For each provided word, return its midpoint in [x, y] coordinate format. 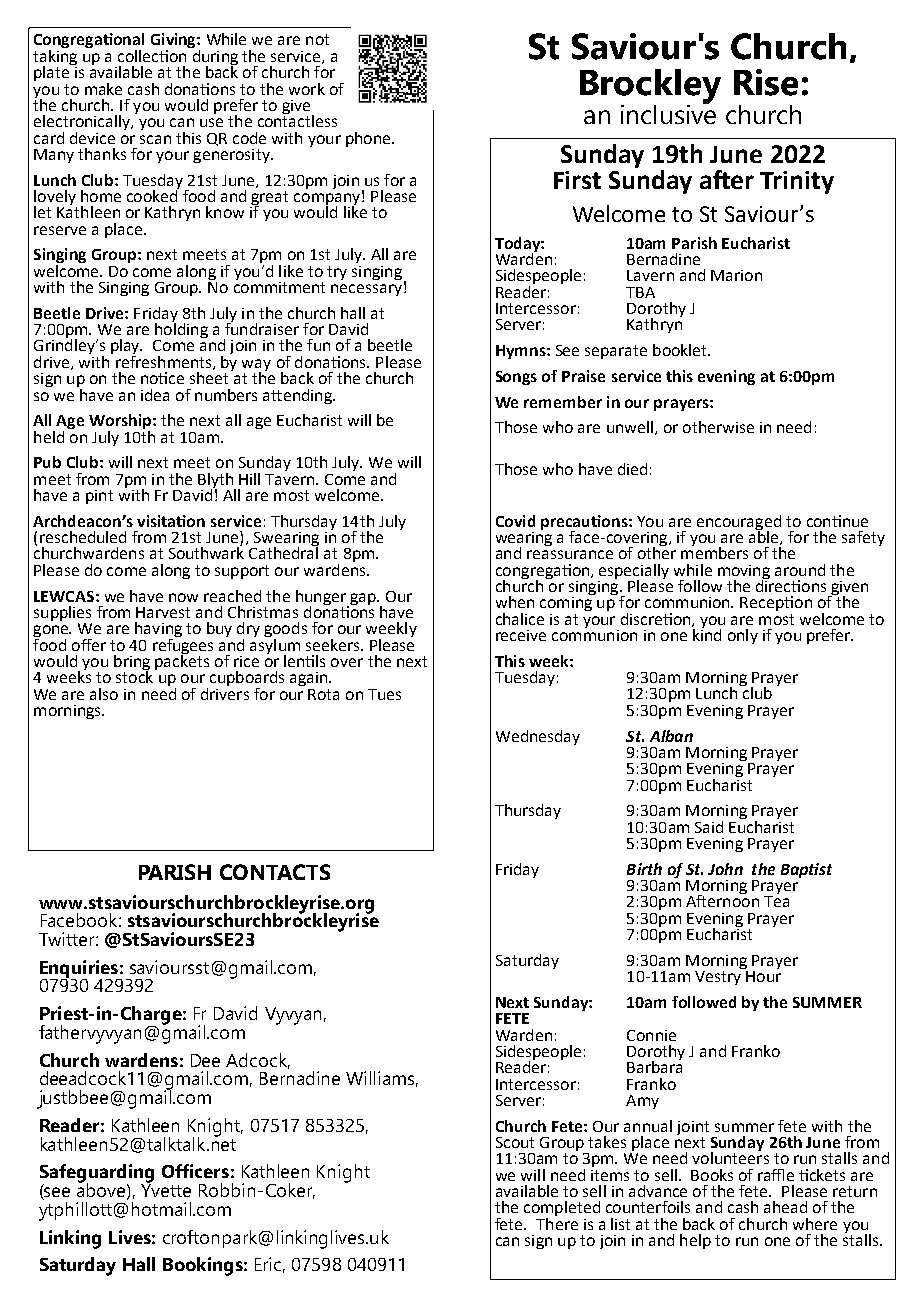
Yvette [166, 1189]
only [743, 636]
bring [132, 664]
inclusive [668, 113]
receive [521, 635]
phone [369, 139]
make [103, 89]
